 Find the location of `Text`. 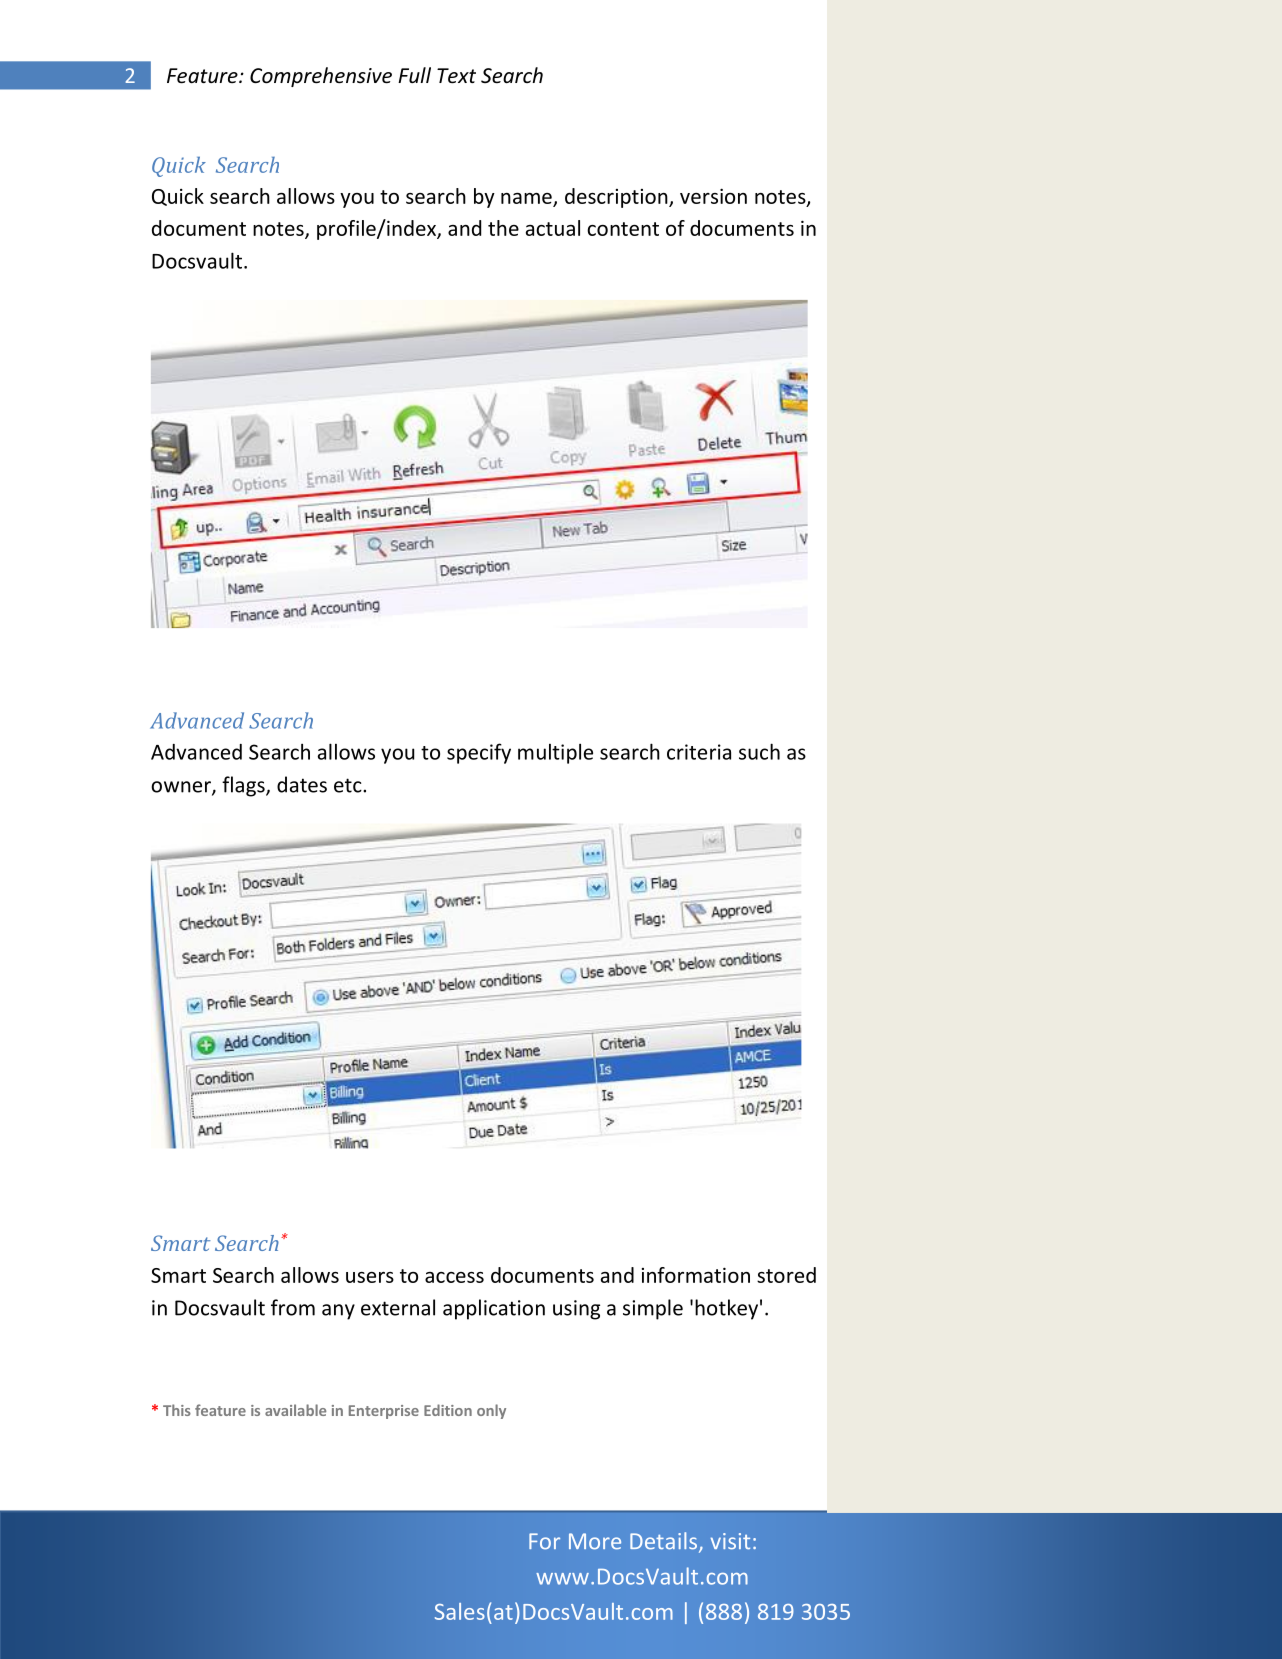

Text is located at coordinates (456, 76).
